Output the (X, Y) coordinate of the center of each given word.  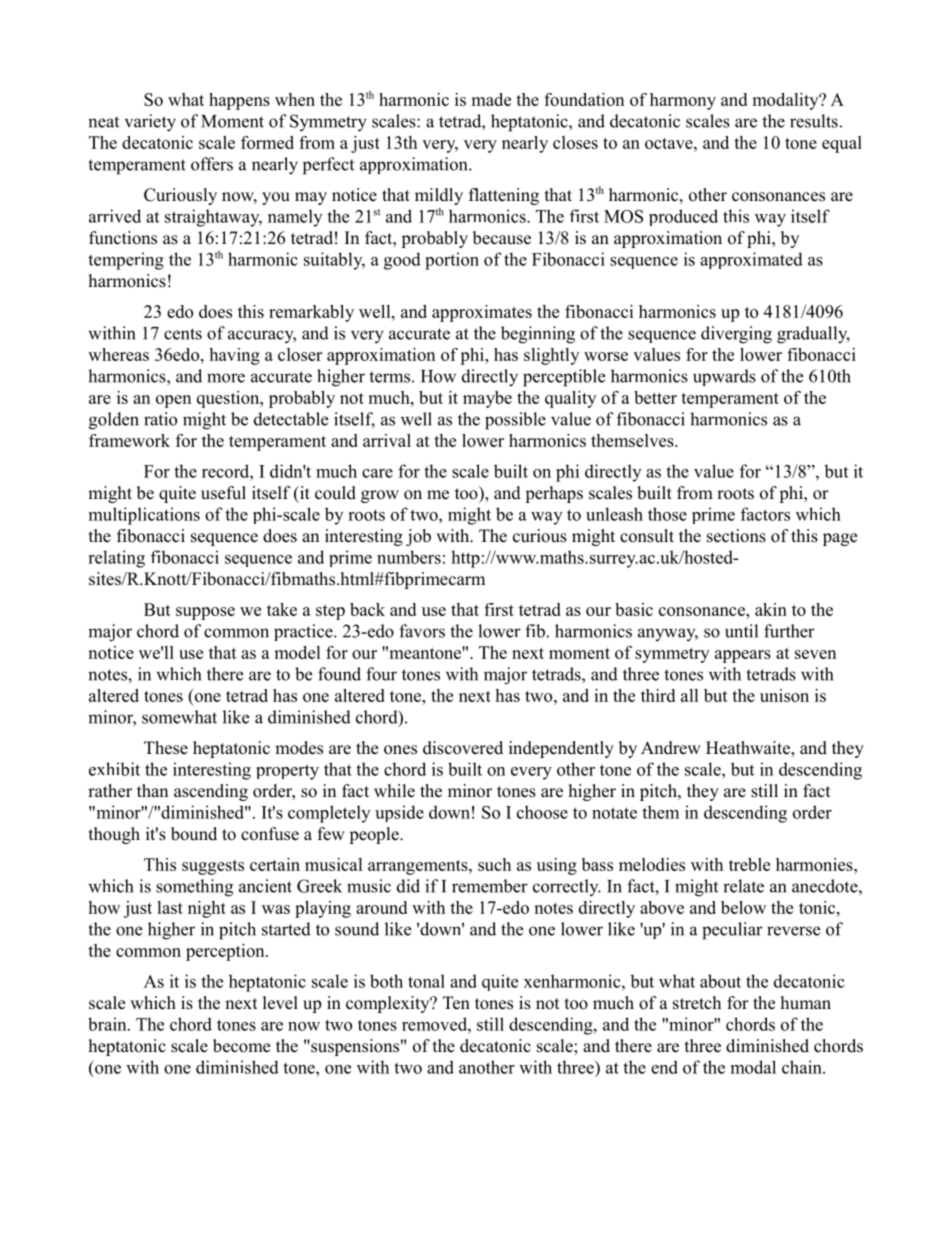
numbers (409, 557)
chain (803, 1067)
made (491, 99)
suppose (205, 613)
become (241, 1046)
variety (150, 123)
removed (435, 1024)
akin (771, 609)
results (814, 121)
